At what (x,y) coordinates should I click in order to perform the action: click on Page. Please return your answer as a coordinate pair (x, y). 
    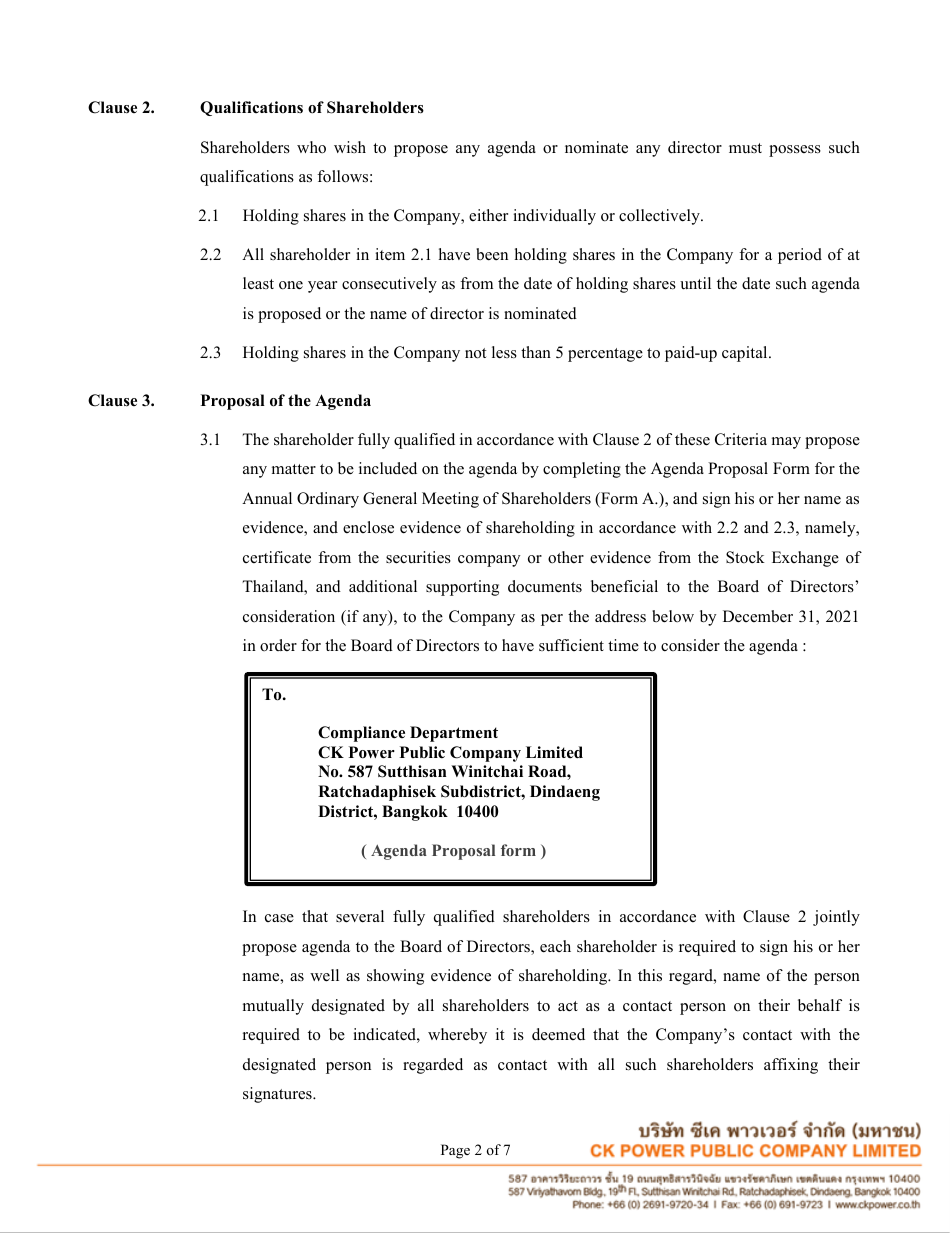
    Looking at the image, I should click on (455, 1151).
